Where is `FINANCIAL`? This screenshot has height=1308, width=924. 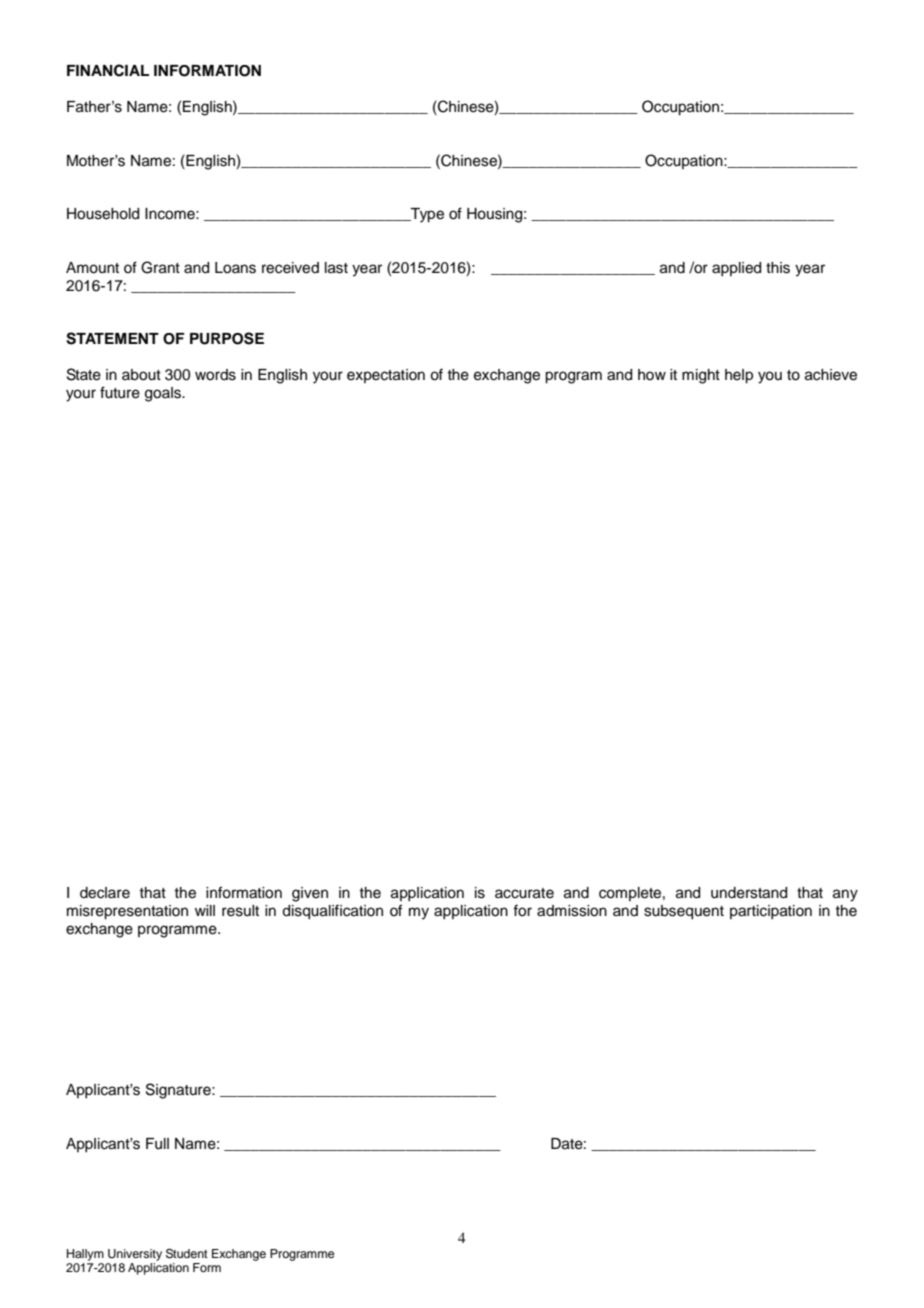
FINANCIAL is located at coordinates (108, 70).
